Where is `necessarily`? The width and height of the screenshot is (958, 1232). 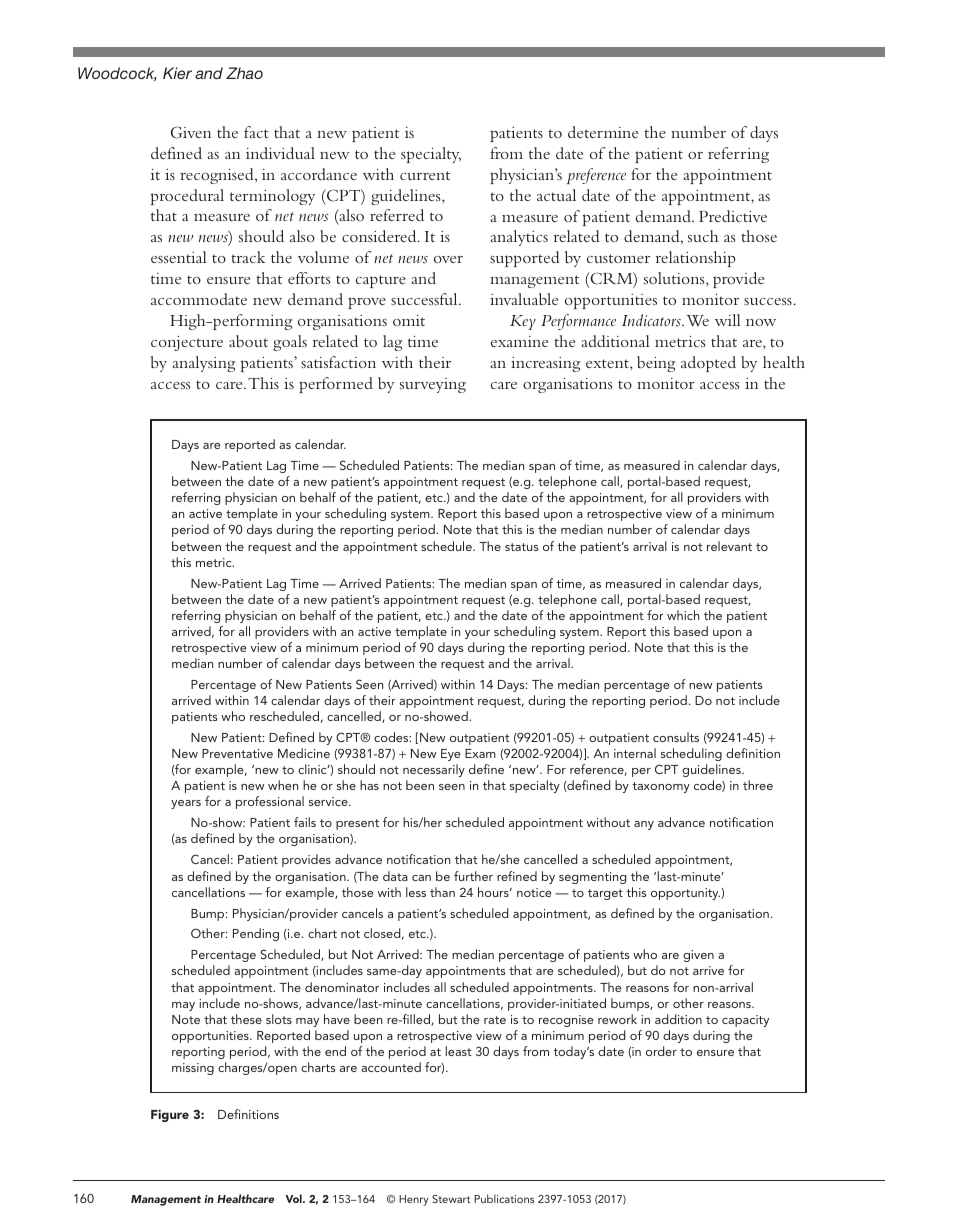
necessarily is located at coordinates (434, 770).
